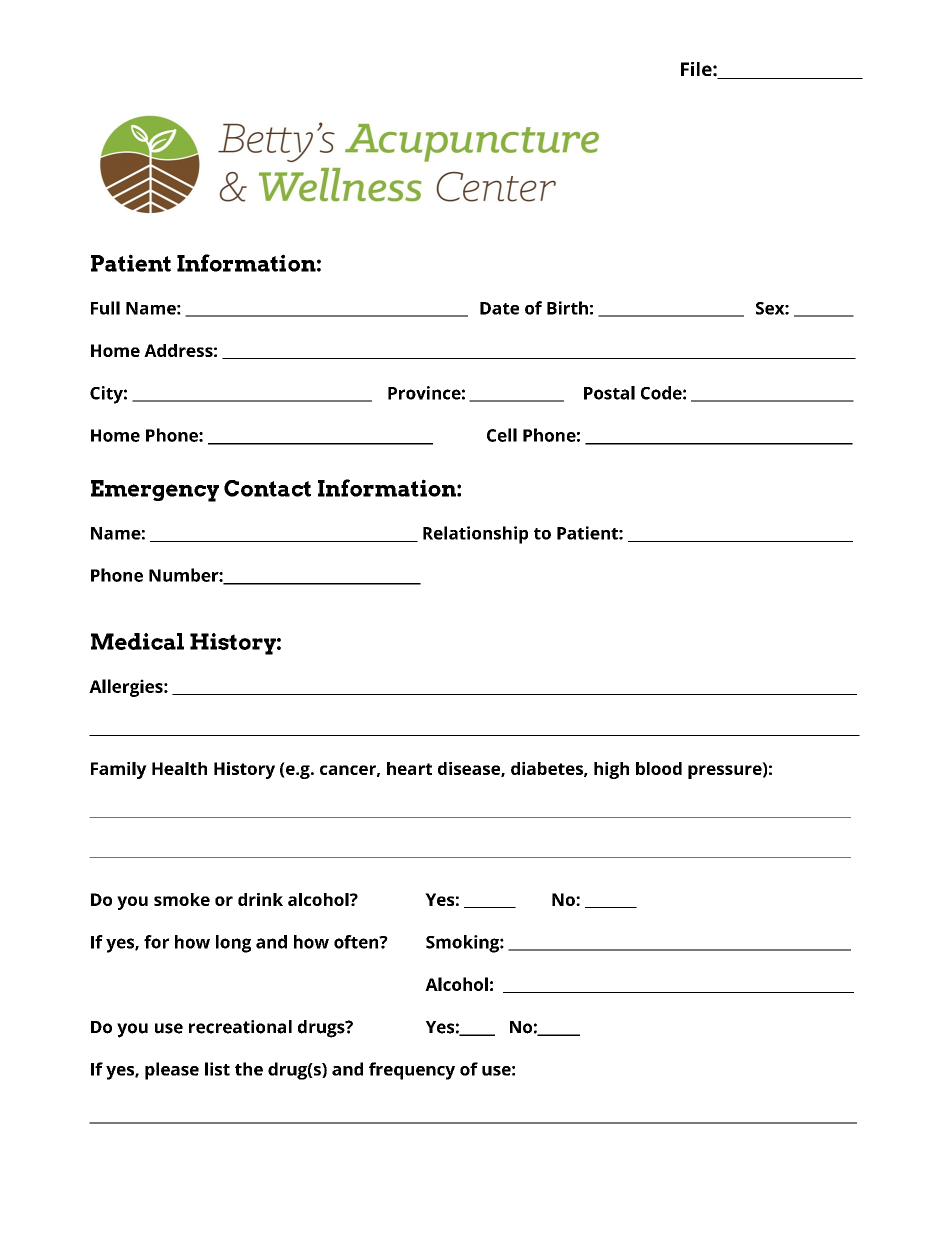 The image size is (952, 1233). I want to click on Medical, so click(137, 641).
